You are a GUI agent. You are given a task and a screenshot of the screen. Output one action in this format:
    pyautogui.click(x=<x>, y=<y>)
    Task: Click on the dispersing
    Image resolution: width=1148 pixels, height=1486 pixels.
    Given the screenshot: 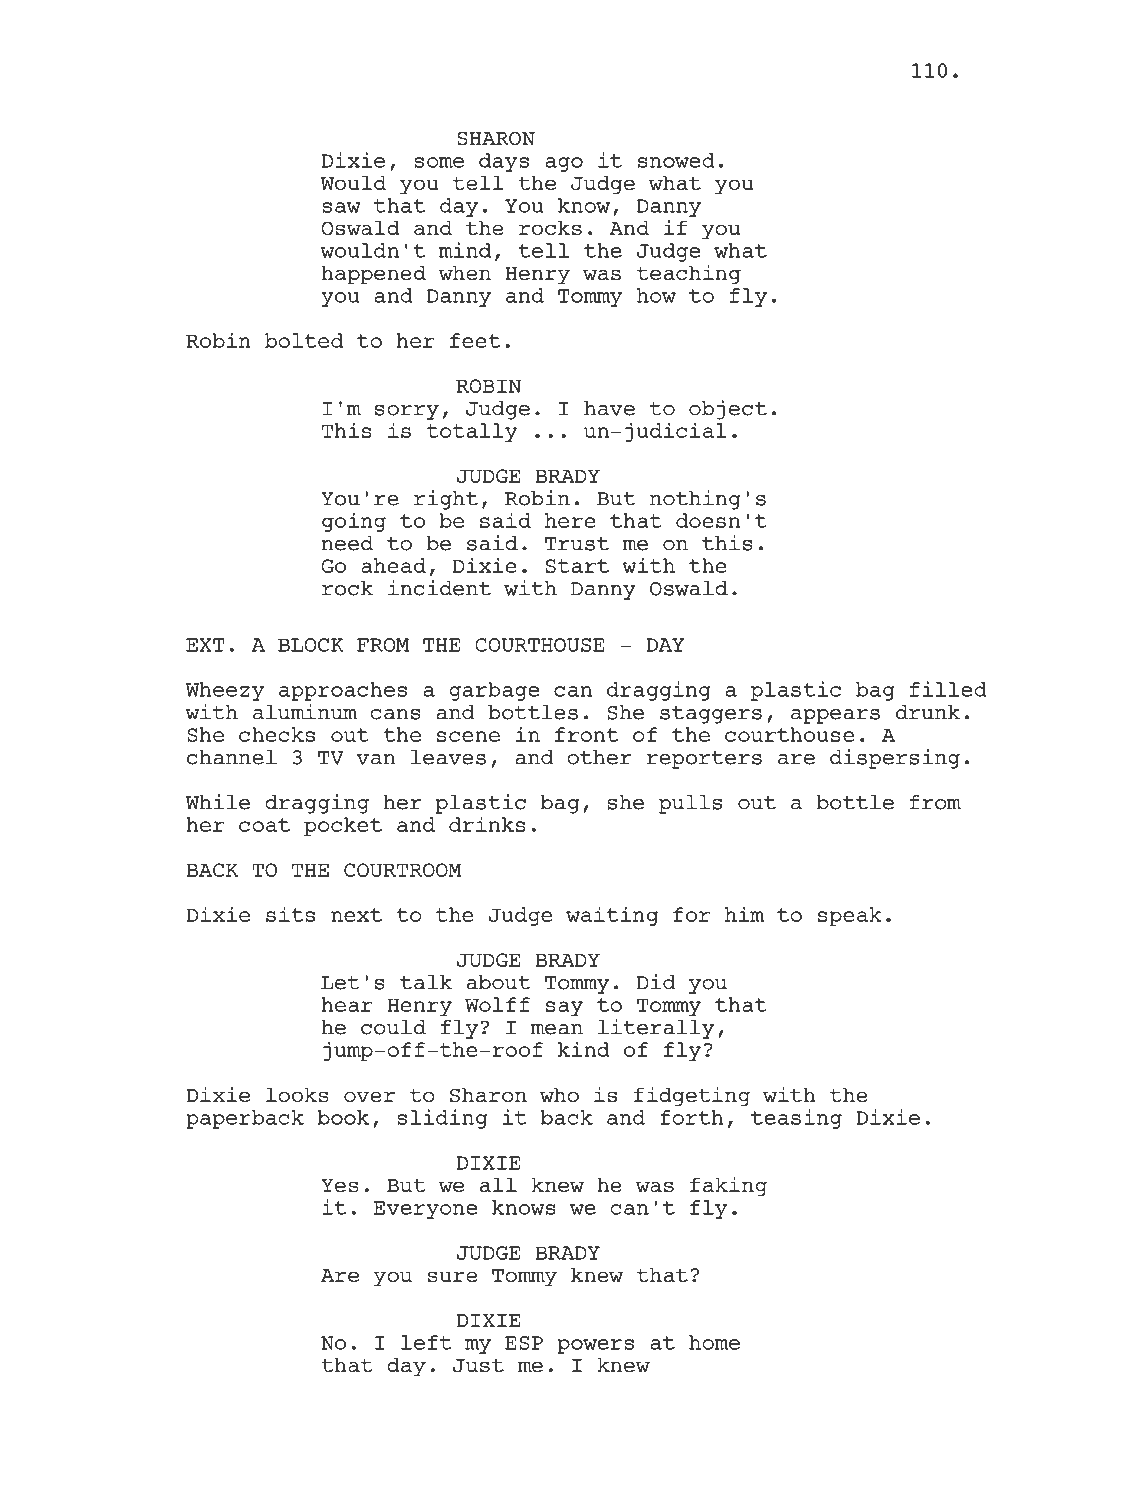 What is the action you would take?
    pyautogui.click(x=895, y=759)
